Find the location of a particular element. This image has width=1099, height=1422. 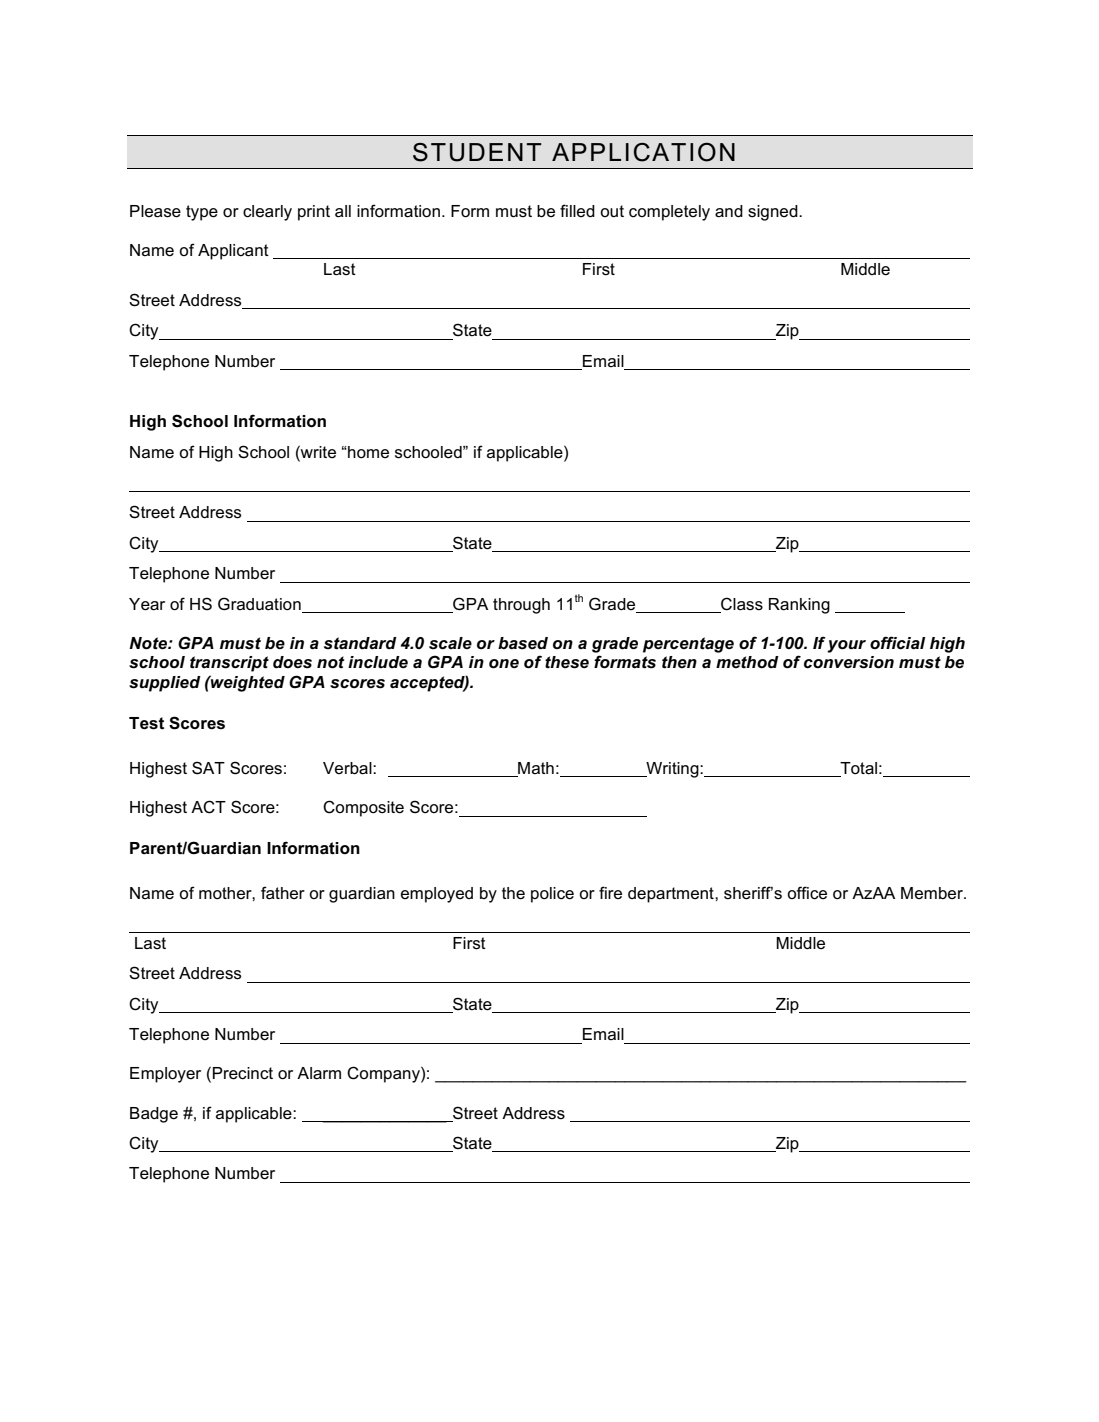

Math is located at coordinates (535, 769).
